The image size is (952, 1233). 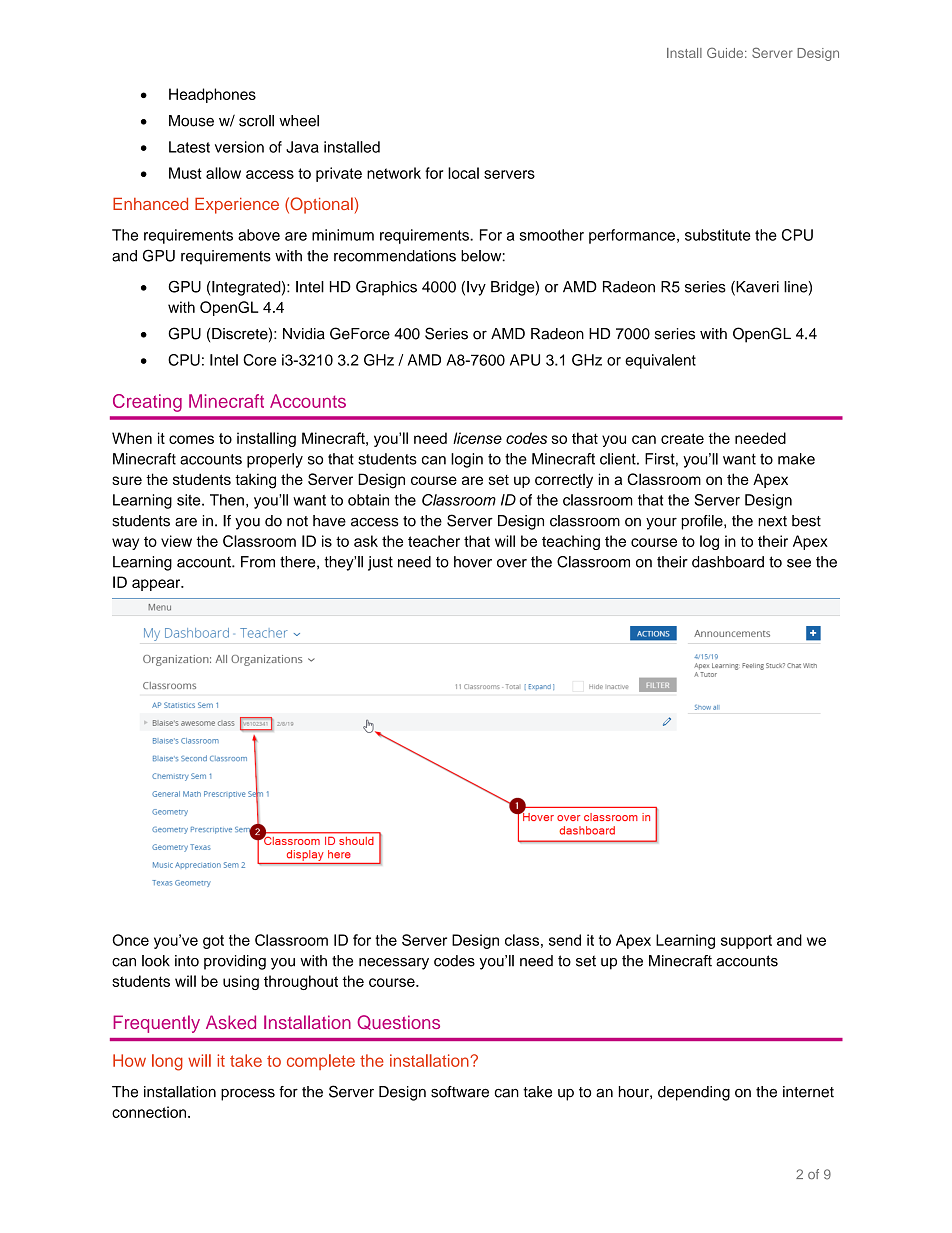 I want to click on software, so click(x=460, y=1092).
